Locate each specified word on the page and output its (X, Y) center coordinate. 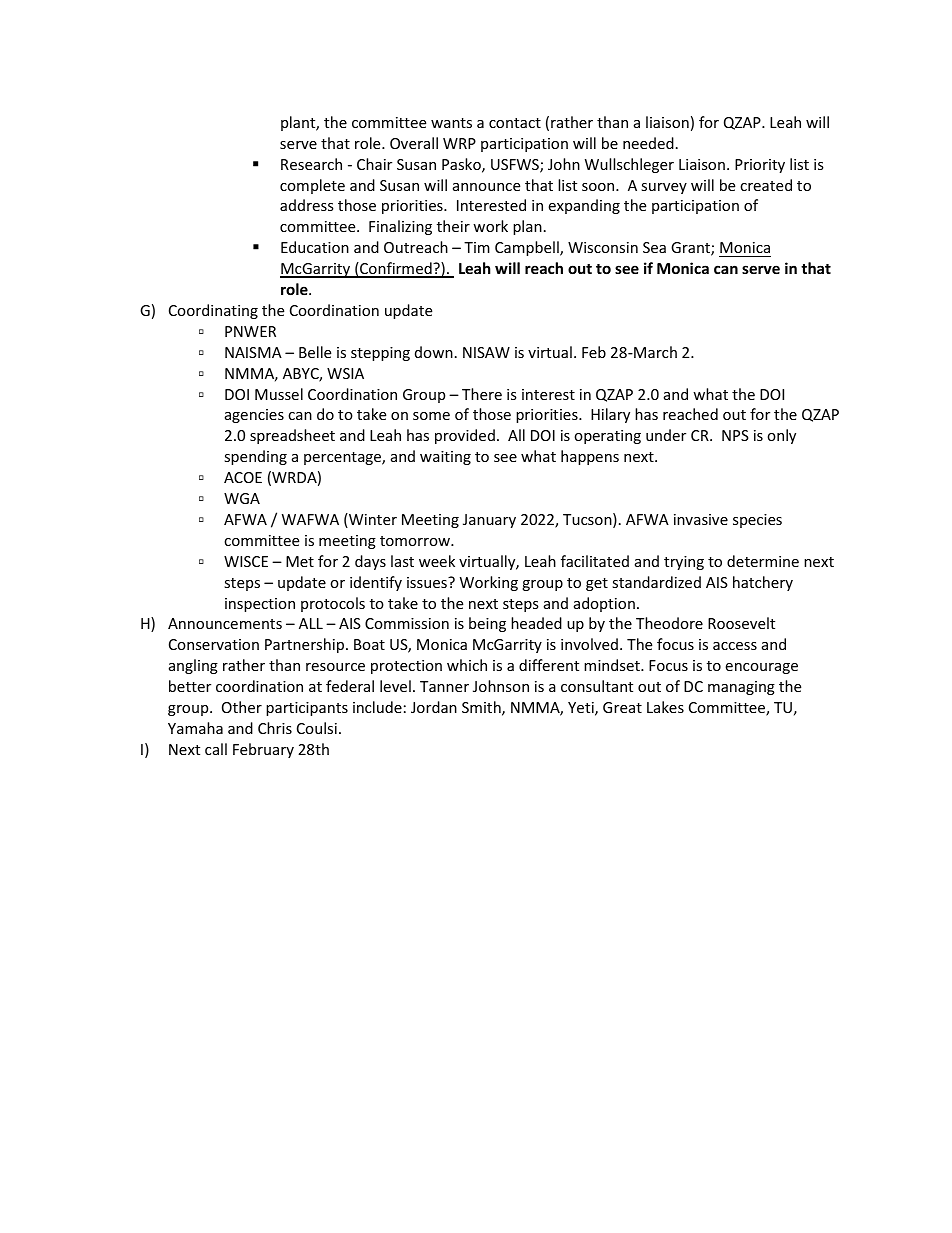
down (434, 352)
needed (648, 143)
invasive (701, 519)
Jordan (434, 707)
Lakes (665, 707)
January (489, 521)
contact (515, 123)
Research (311, 164)
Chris (275, 728)
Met (300, 561)
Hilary (610, 415)
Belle (315, 352)
